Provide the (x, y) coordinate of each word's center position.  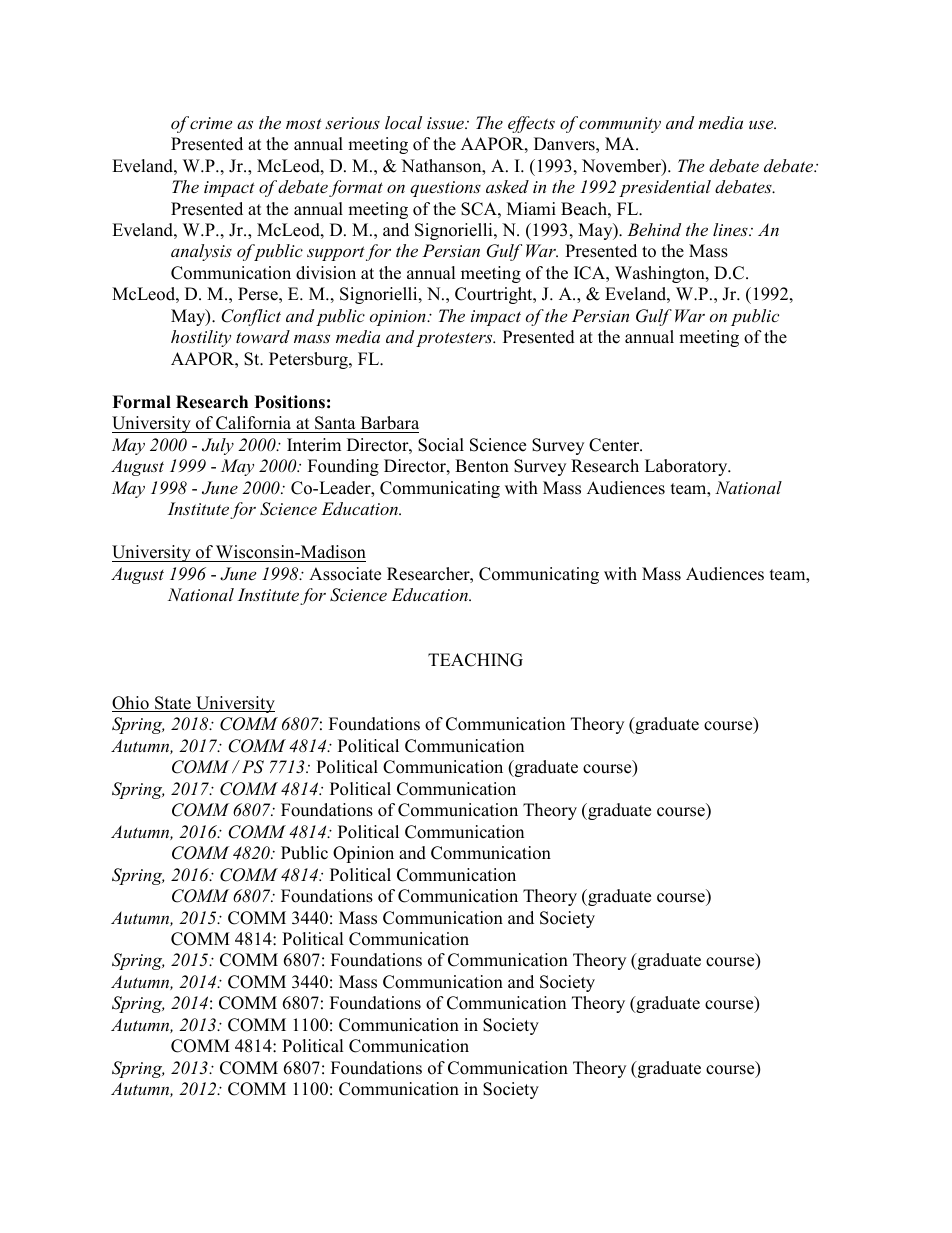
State (173, 704)
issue (446, 123)
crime (211, 123)
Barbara (388, 424)
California (254, 424)
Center (615, 445)
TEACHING (475, 660)
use (762, 124)
